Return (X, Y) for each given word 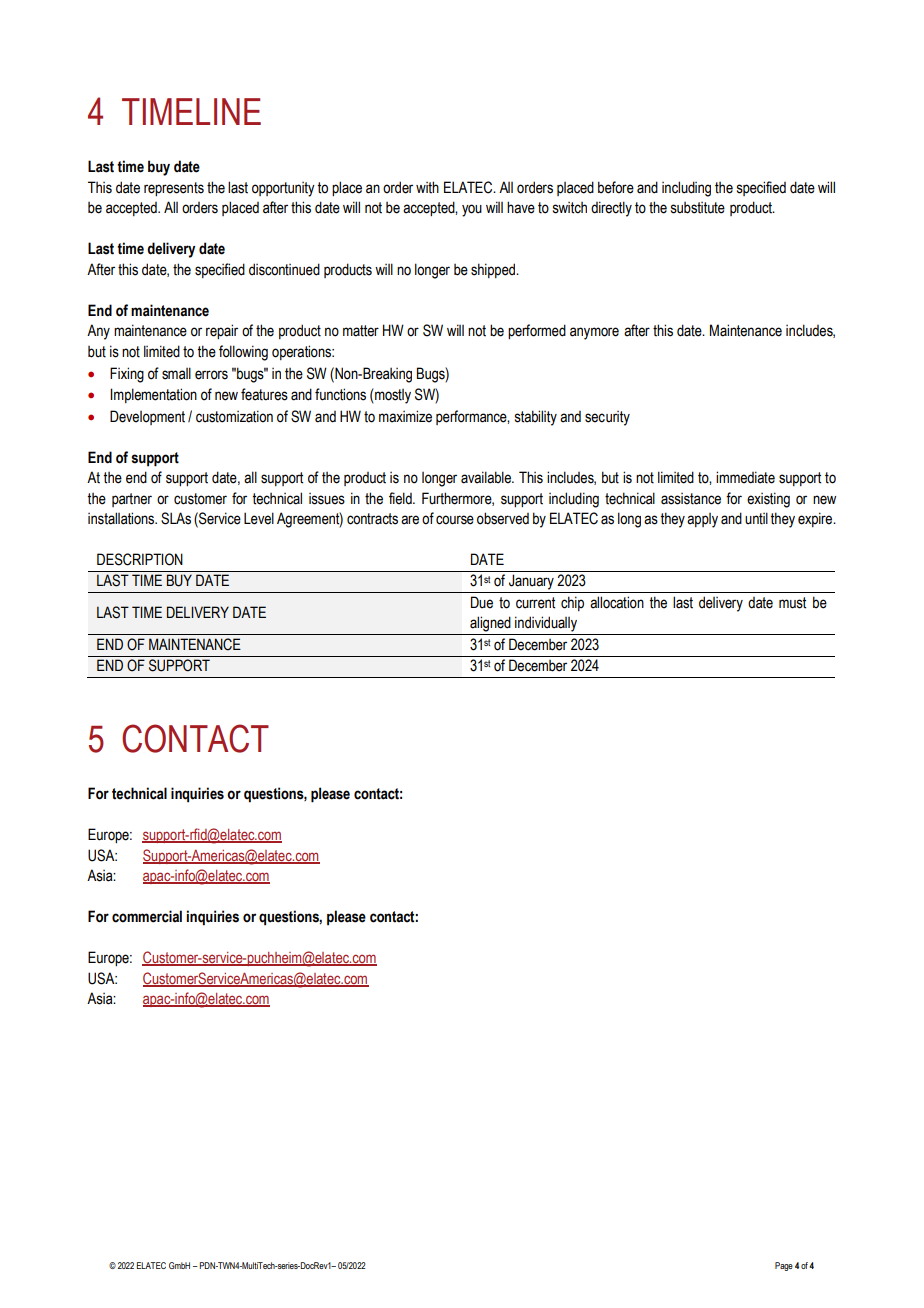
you (472, 210)
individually (546, 624)
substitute (698, 208)
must (792, 603)
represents (174, 189)
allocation (617, 602)
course (455, 520)
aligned (490, 624)
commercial (147, 916)
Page (784, 1266)
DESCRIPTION (140, 559)
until (756, 518)
